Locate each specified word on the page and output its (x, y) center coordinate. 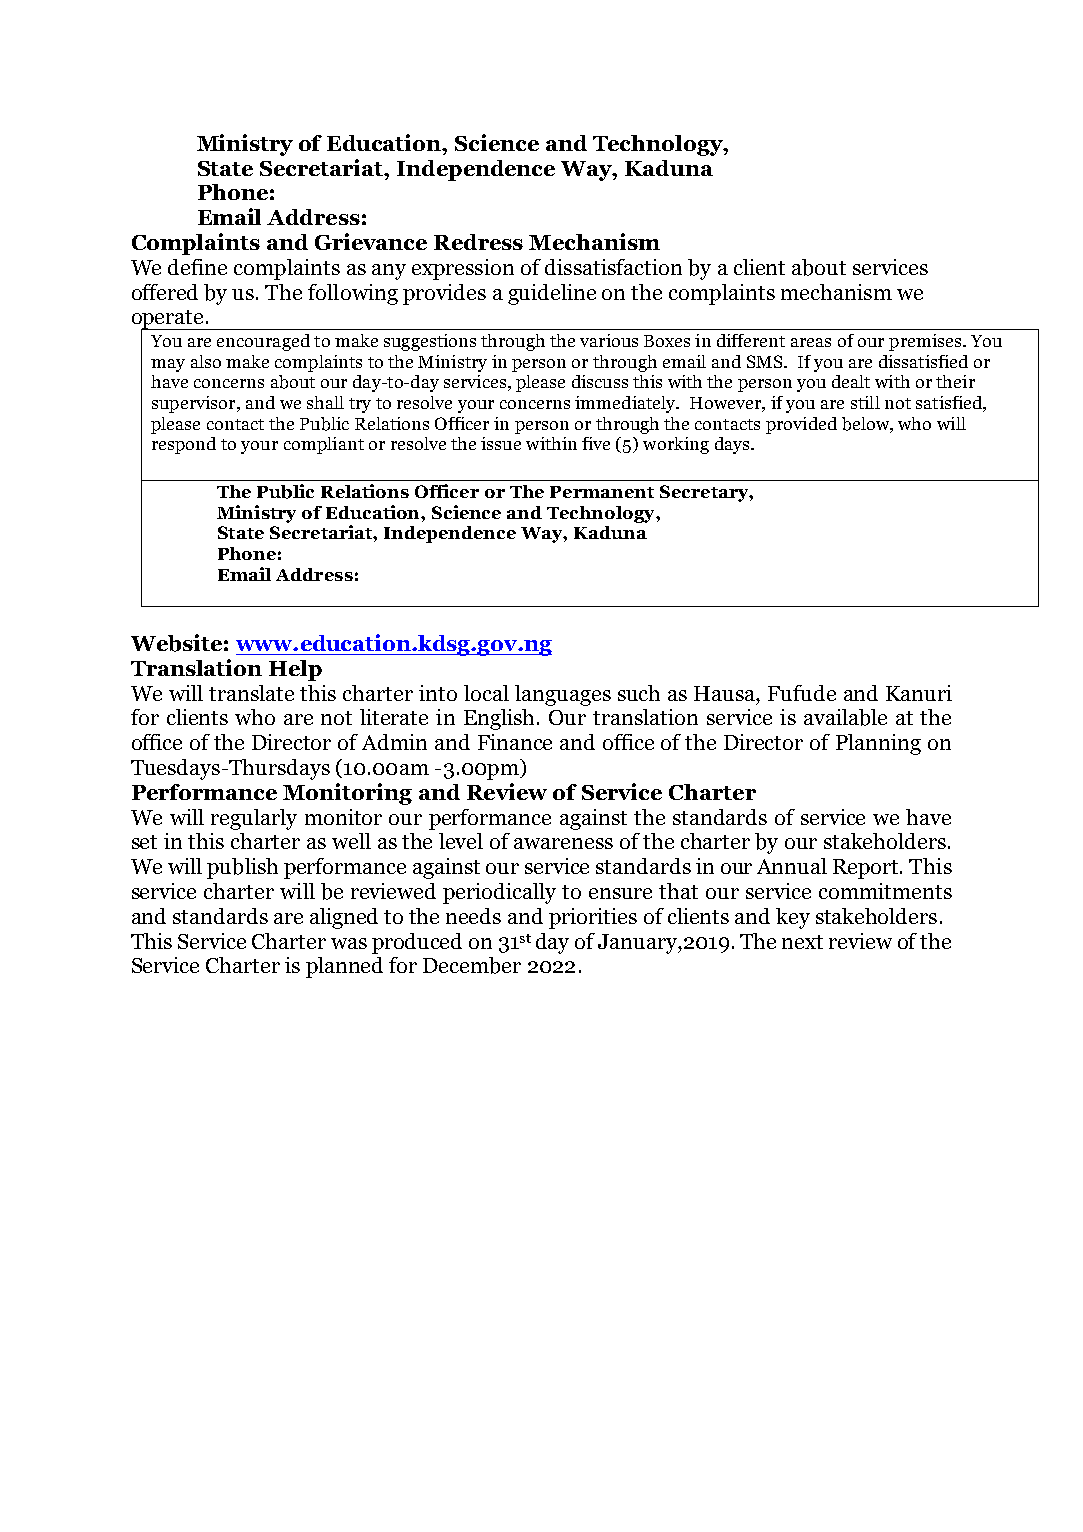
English (501, 719)
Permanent (602, 492)
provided (801, 425)
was (349, 943)
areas (811, 342)
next (802, 942)
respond (184, 445)
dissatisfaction (613, 267)
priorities (593, 918)
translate (251, 693)
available (845, 717)
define (197, 267)
